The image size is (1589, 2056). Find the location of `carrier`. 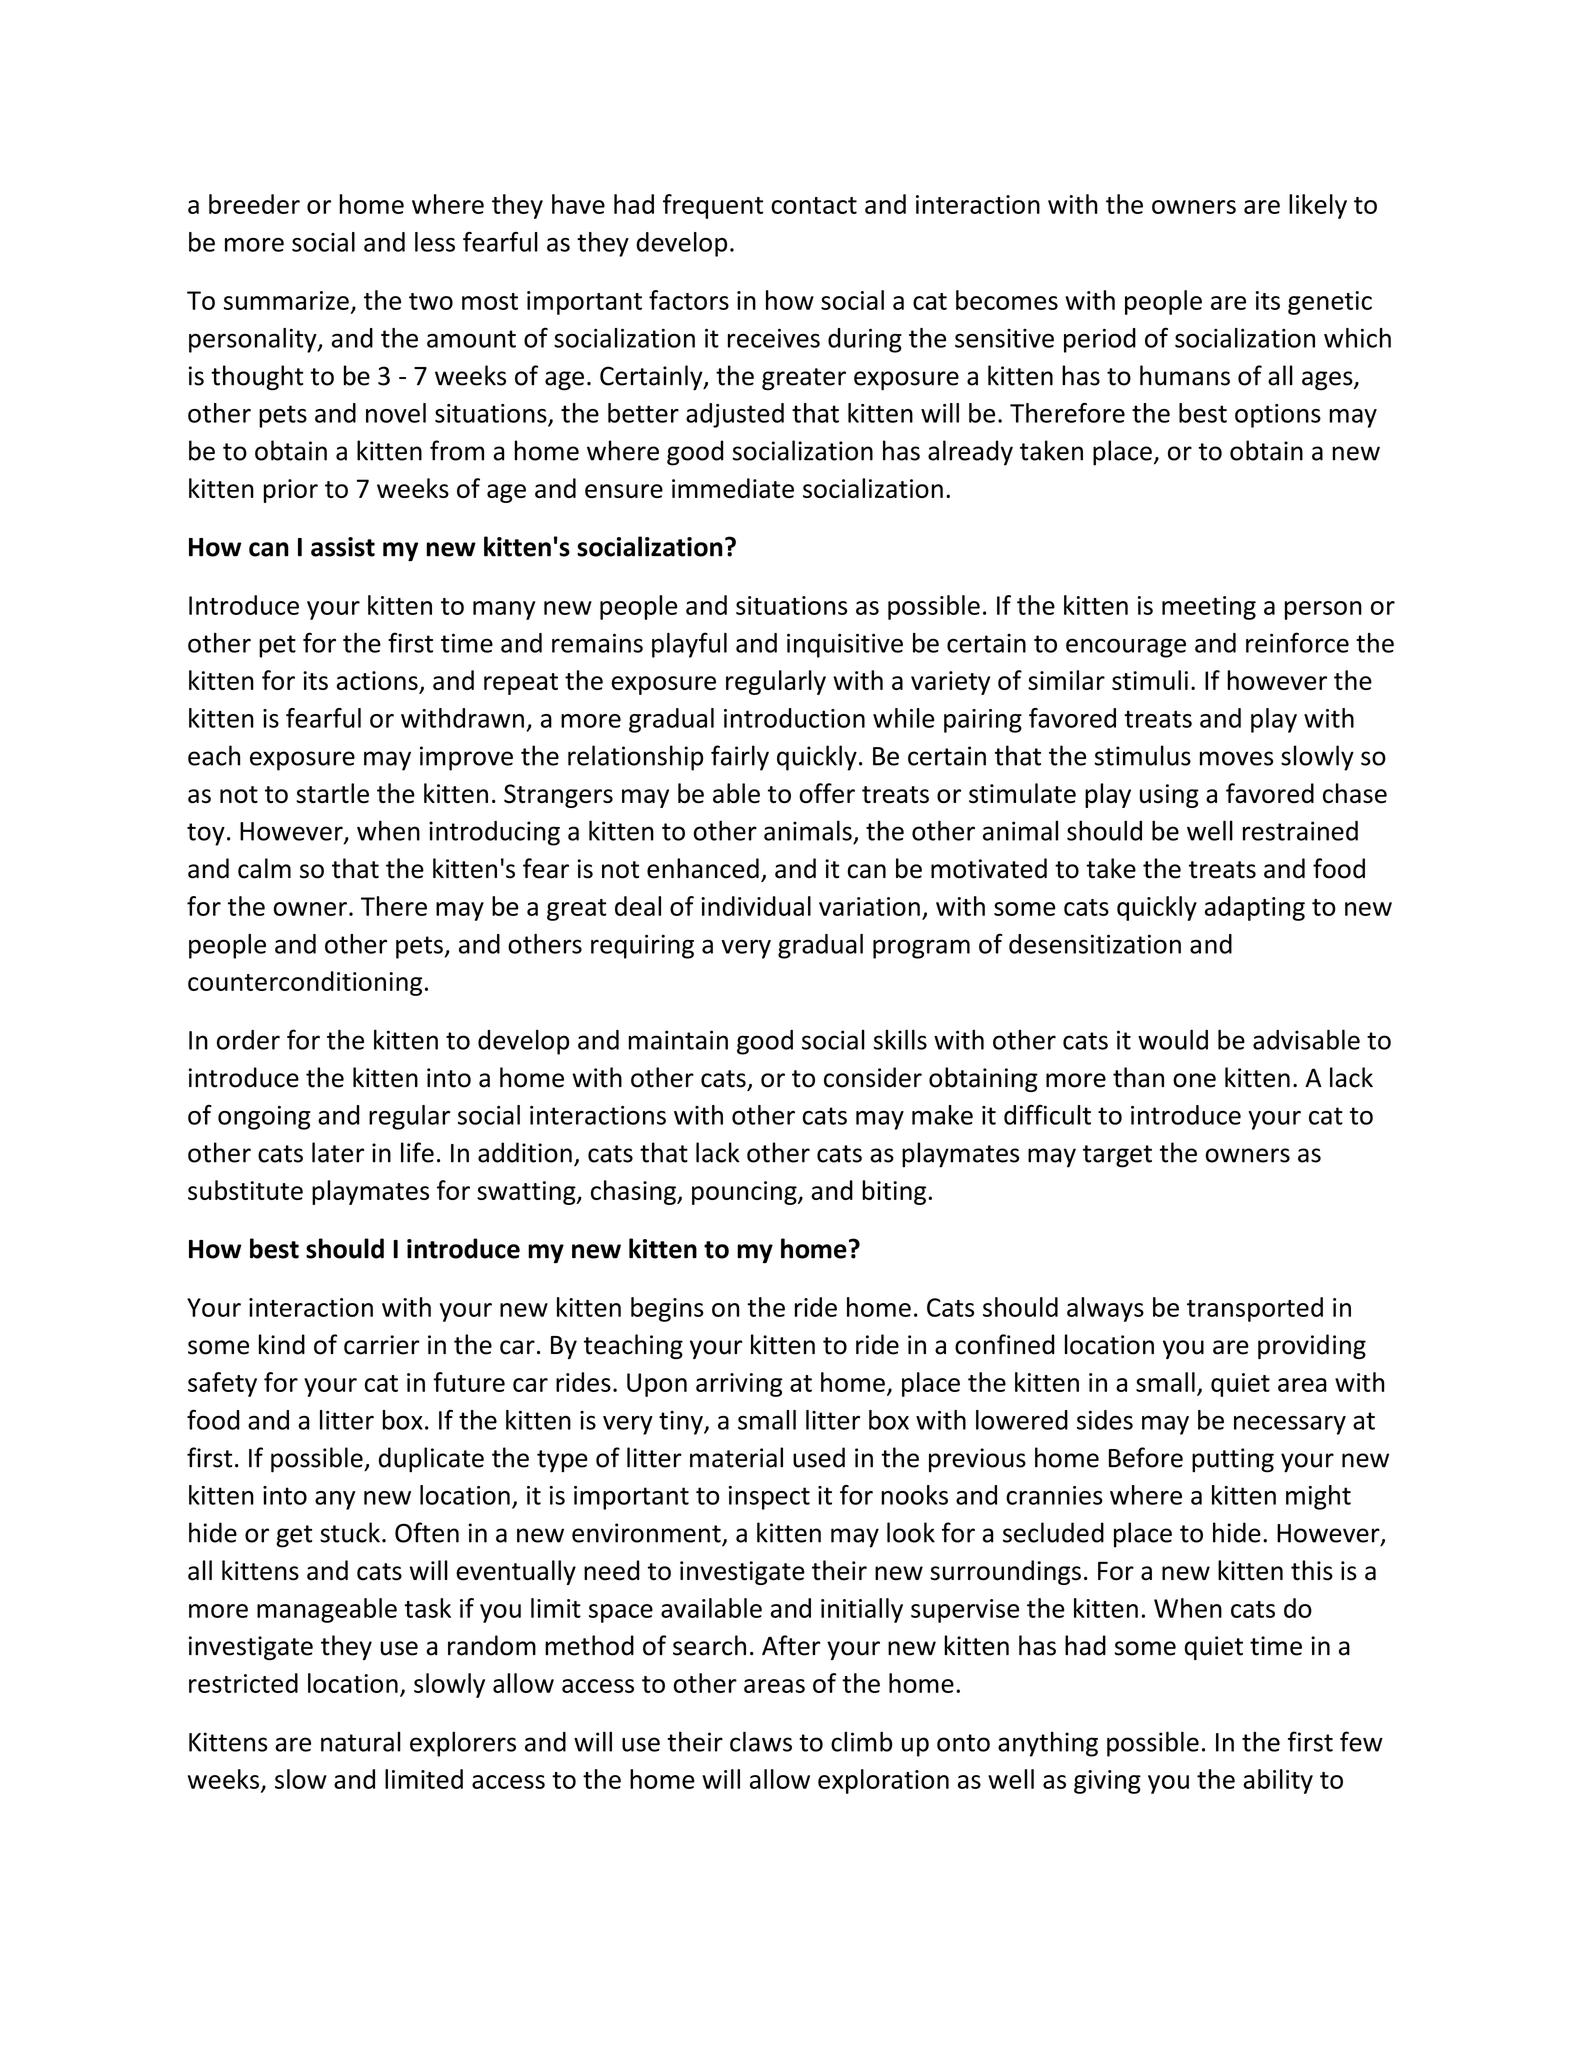

carrier is located at coordinates (382, 1345).
